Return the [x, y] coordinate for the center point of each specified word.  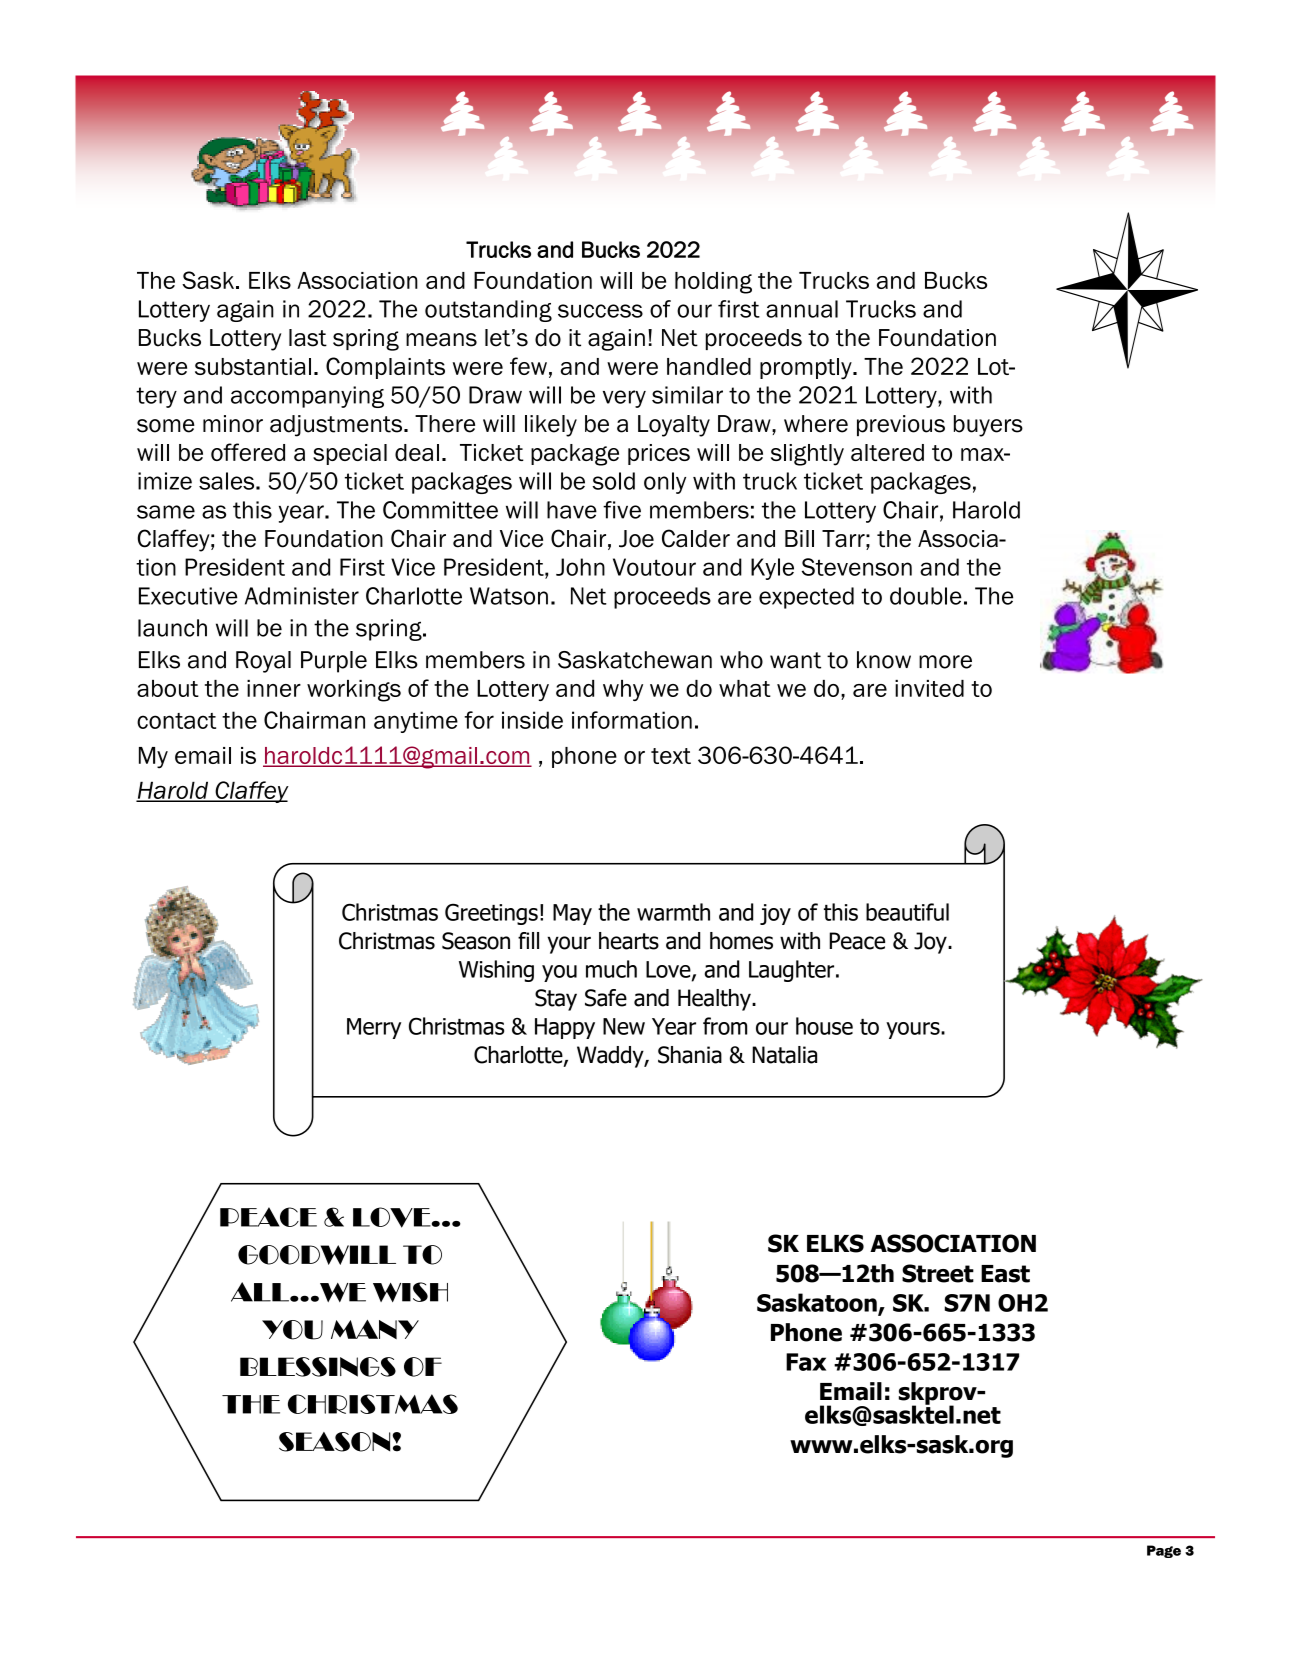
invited [929, 688]
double [926, 596]
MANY [375, 1329]
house [824, 1026]
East [1005, 1274]
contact [176, 721]
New [624, 1026]
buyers [988, 426]
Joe [636, 539]
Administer [302, 596]
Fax [806, 1362]
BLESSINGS [318, 1367]
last [308, 338]
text [671, 756]
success [600, 311]
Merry [374, 1028]
